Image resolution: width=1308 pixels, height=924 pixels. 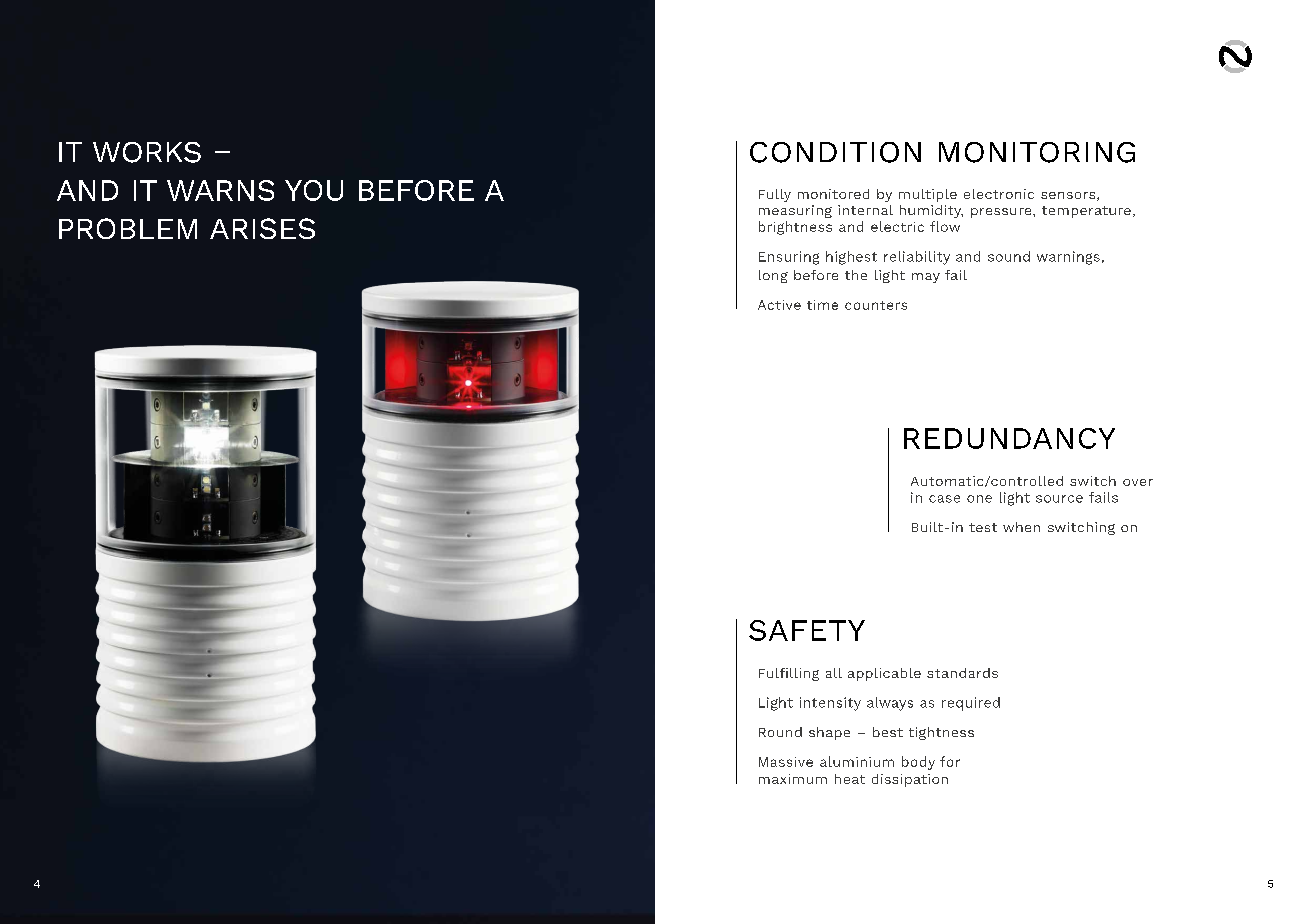 What do you see at coordinates (786, 762) in the screenshot?
I see `Massive` at bounding box center [786, 762].
